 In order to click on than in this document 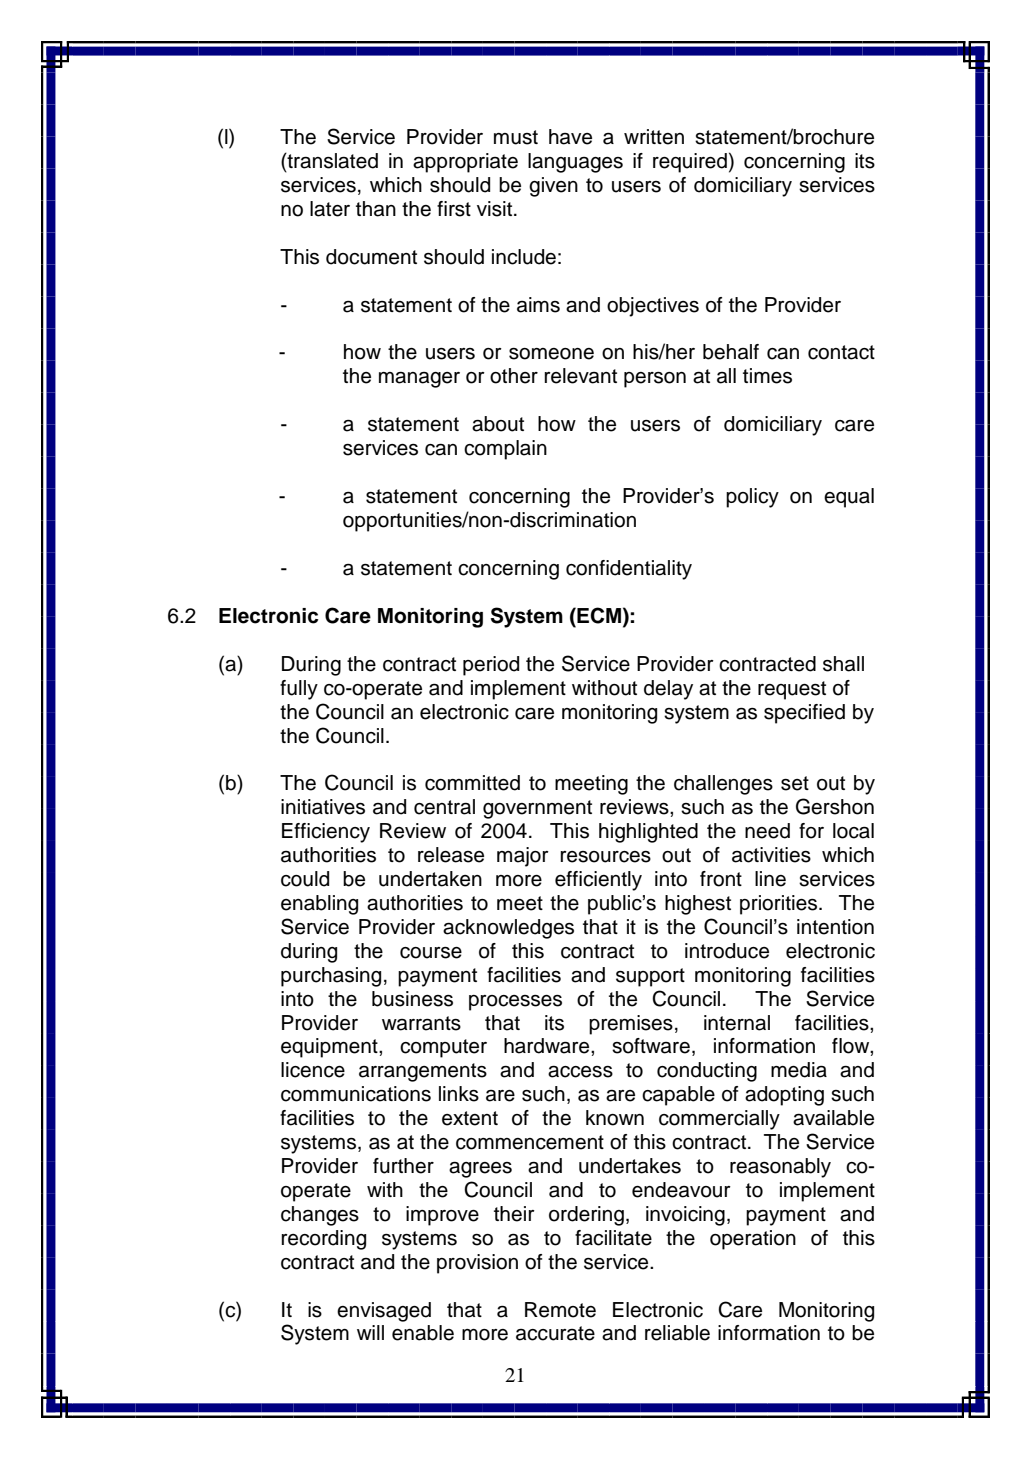, I will do `click(376, 209)`.
